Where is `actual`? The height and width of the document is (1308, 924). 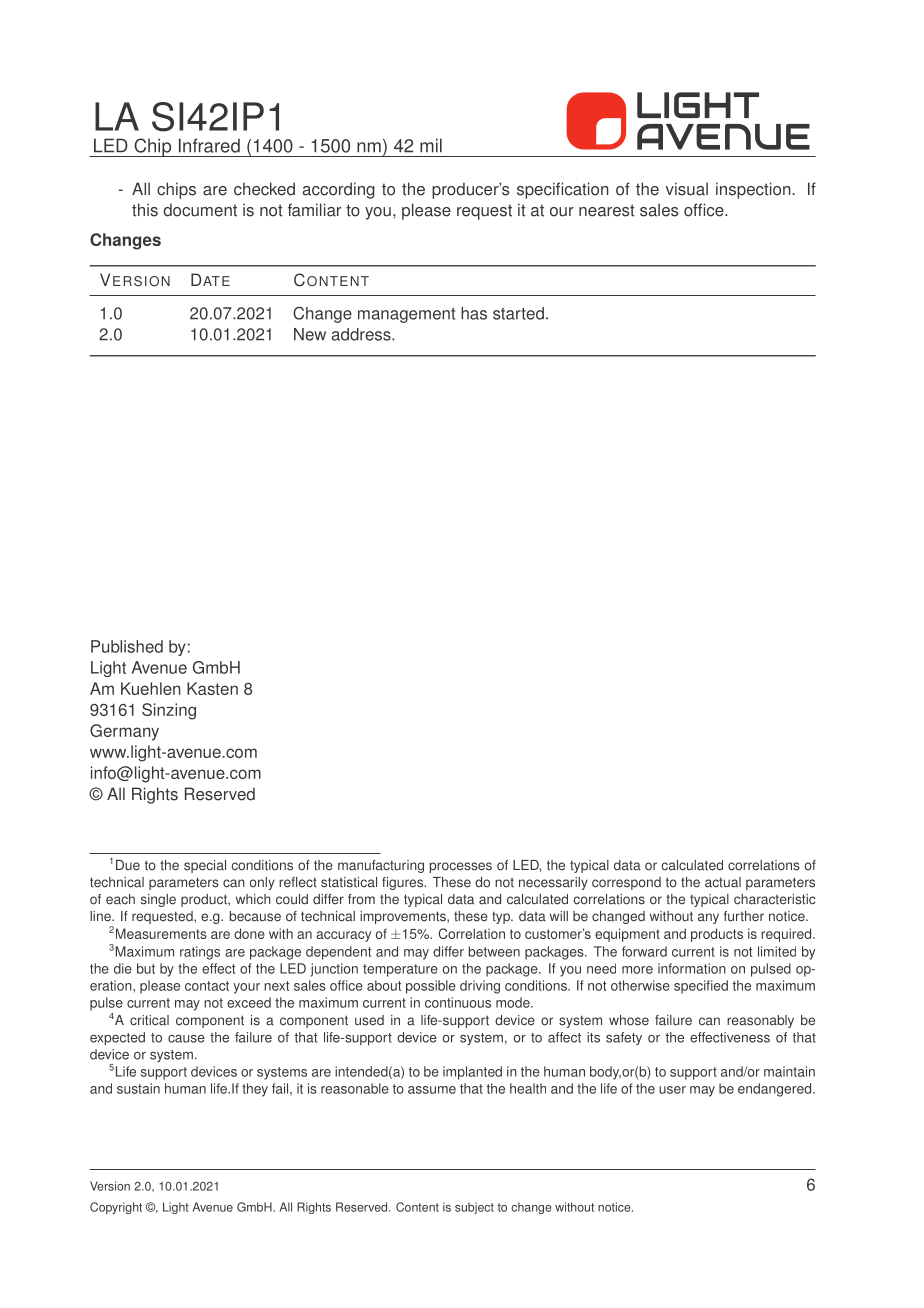
actual is located at coordinates (723, 882).
